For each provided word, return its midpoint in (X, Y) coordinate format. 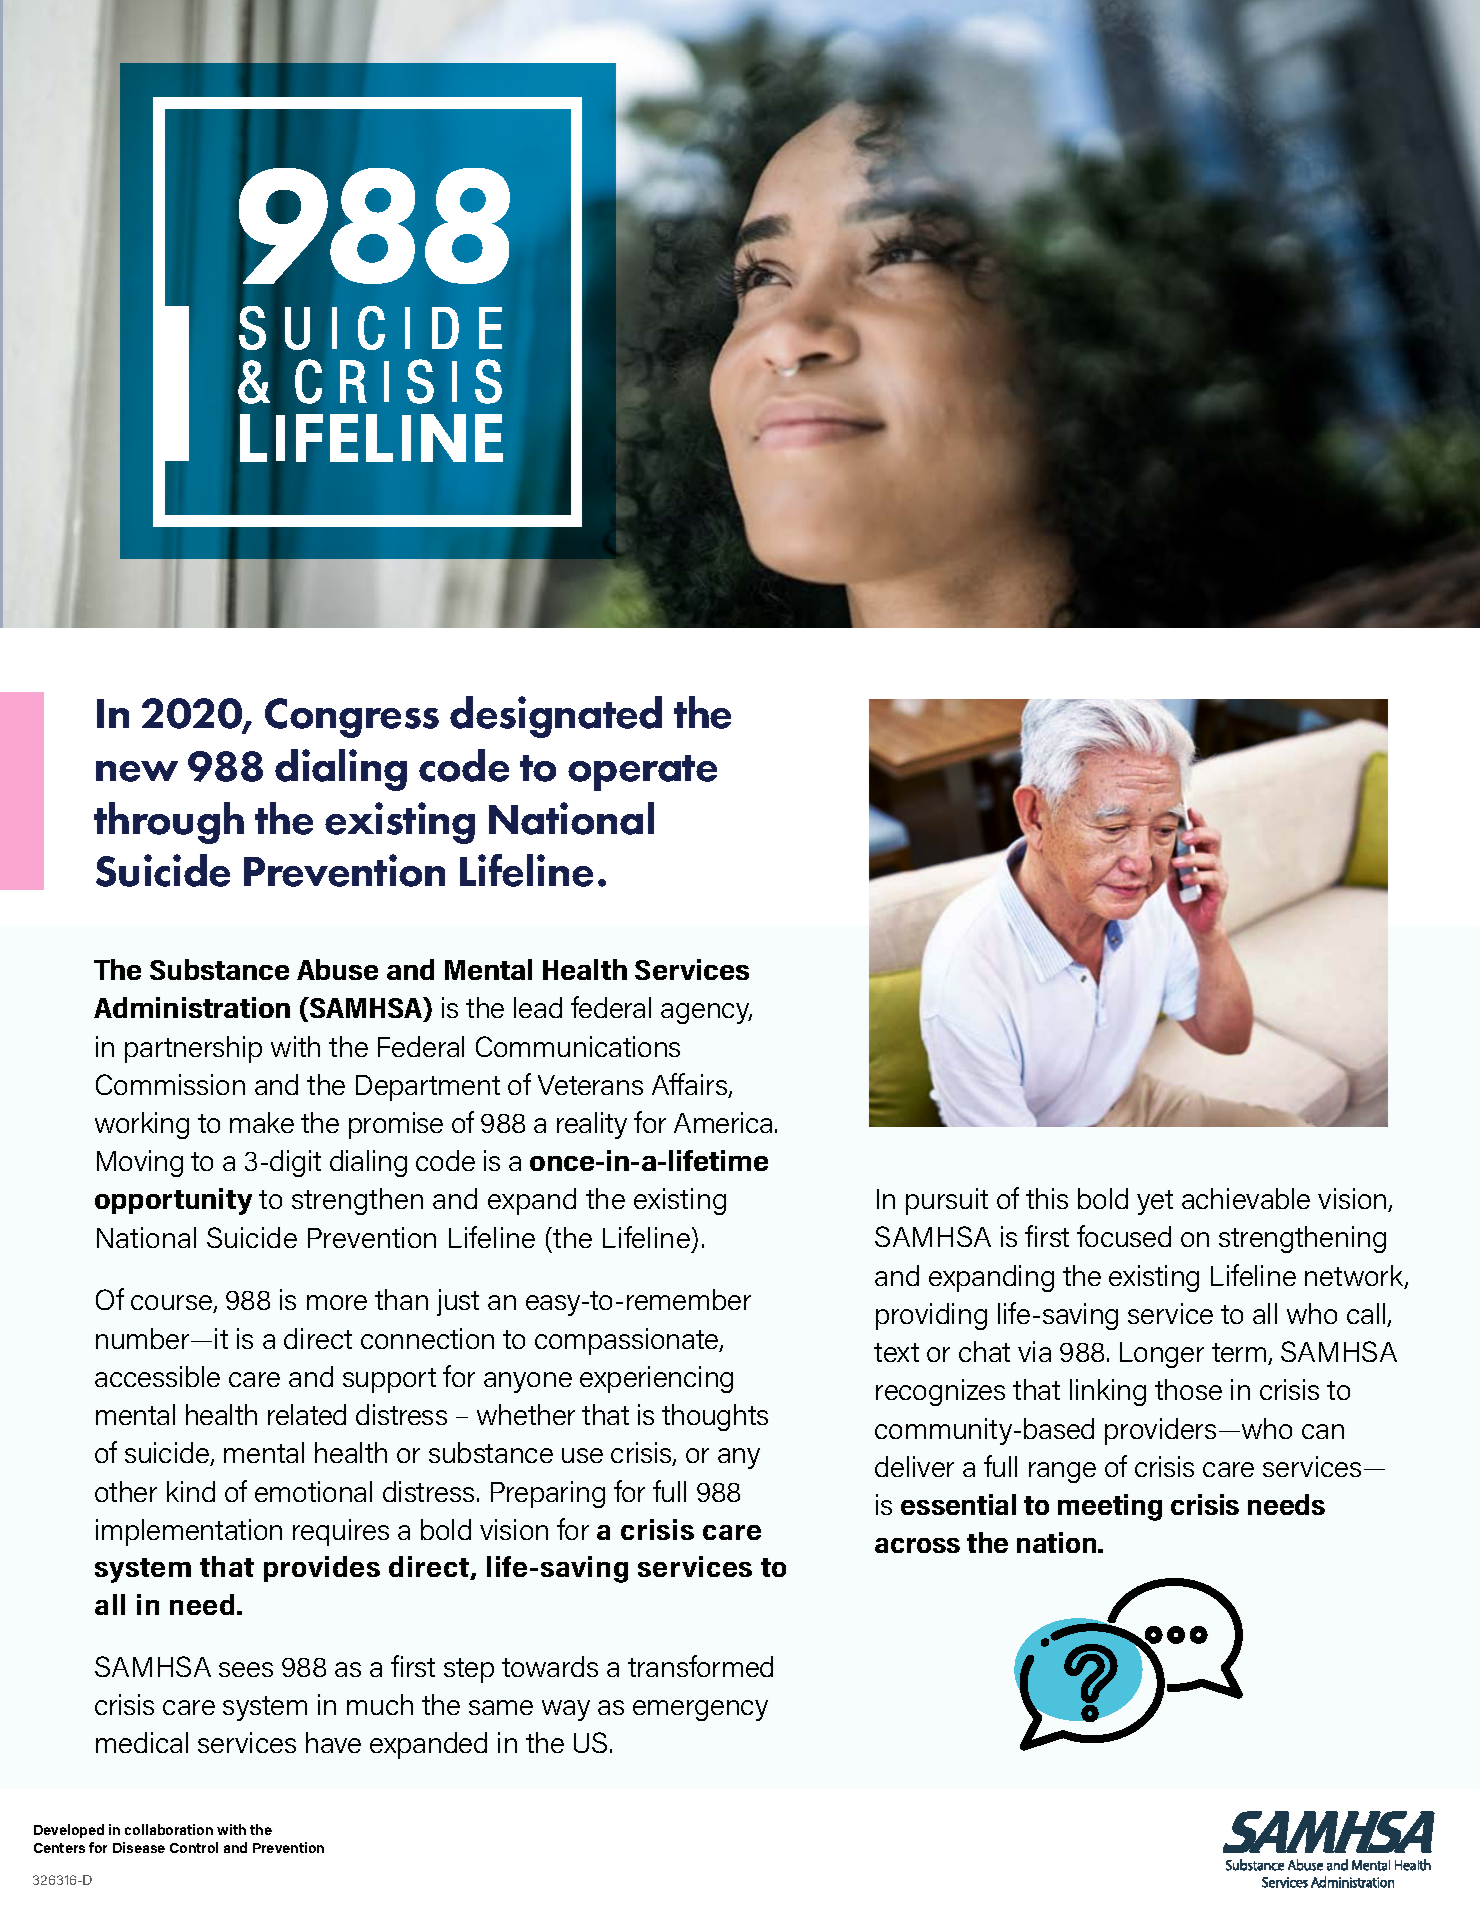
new (137, 771)
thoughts (715, 1417)
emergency (700, 1710)
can (1323, 1431)
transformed (700, 1666)
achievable (1246, 1198)
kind (191, 1491)
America (723, 1122)
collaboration (169, 1829)
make (262, 1122)
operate (642, 773)
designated (556, 717)
